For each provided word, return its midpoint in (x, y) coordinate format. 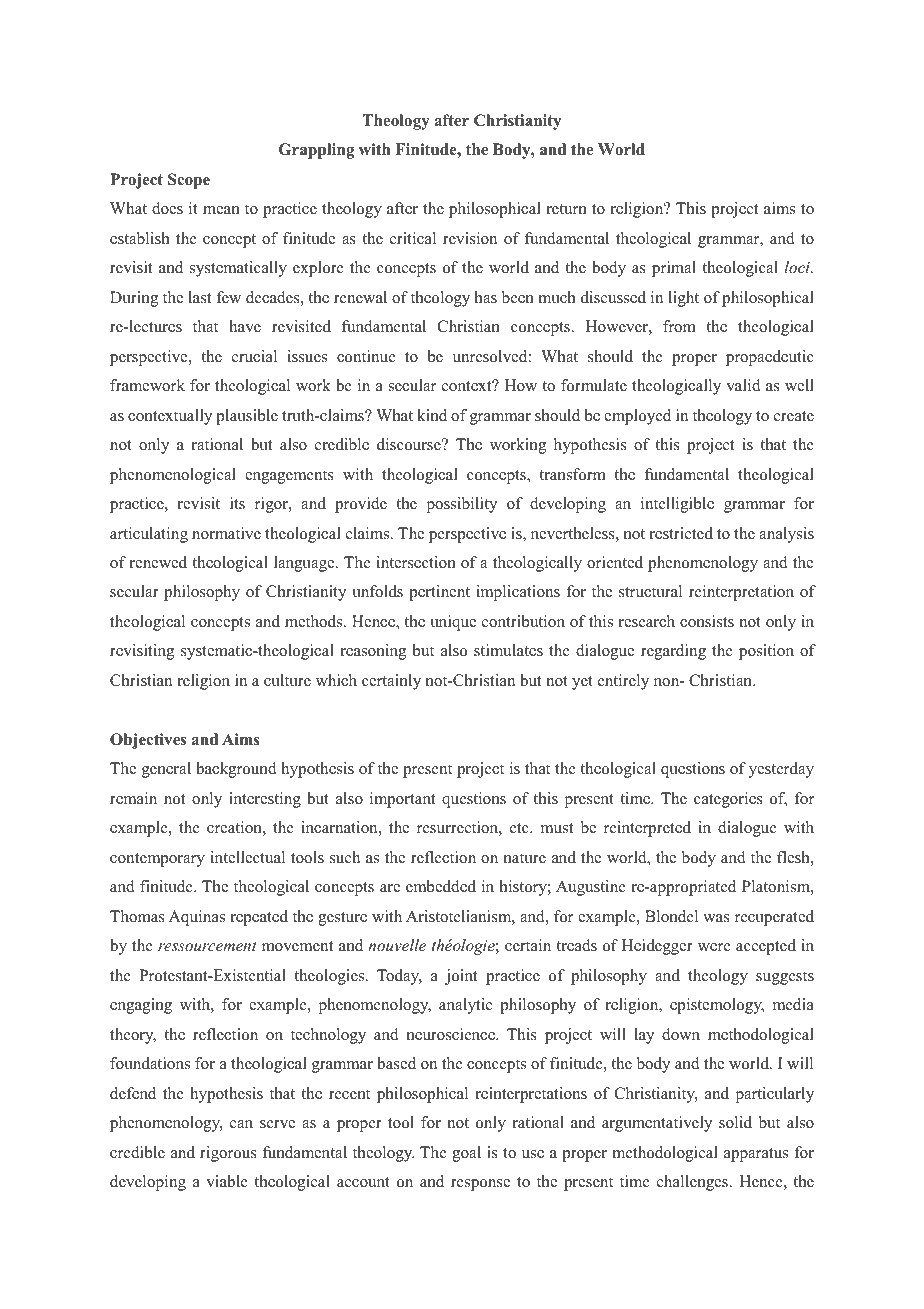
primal (674, 269)
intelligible (677, 505)
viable (227, 1181)
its (237, 503)
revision (470, 238)
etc (520, 828)
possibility (462, 505)
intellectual (247, 857)
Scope (189, 181)
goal (466, 1154)
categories (728, 800)
